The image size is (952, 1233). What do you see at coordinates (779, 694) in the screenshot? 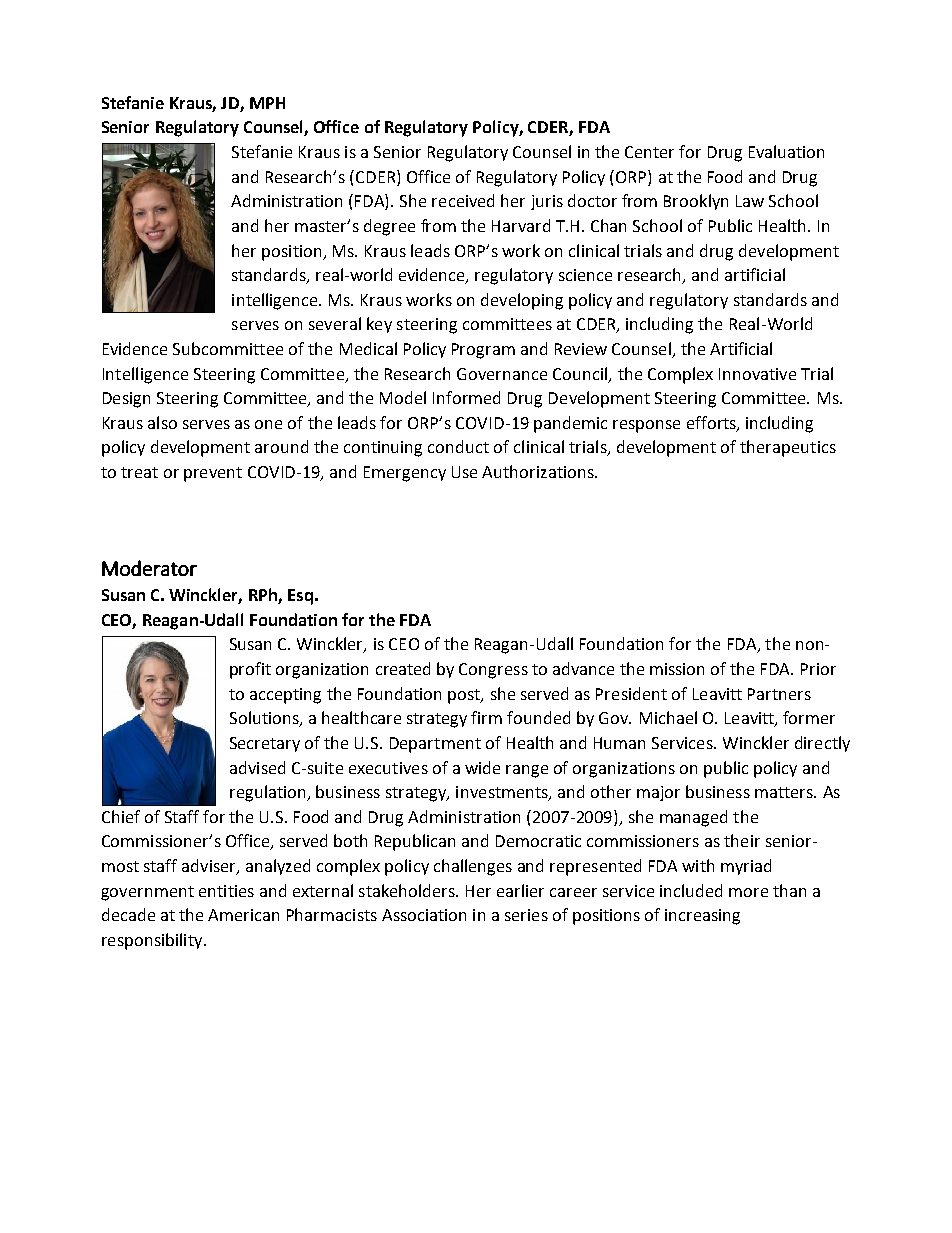
I see `Partners` at bounding box center [779, 694].
